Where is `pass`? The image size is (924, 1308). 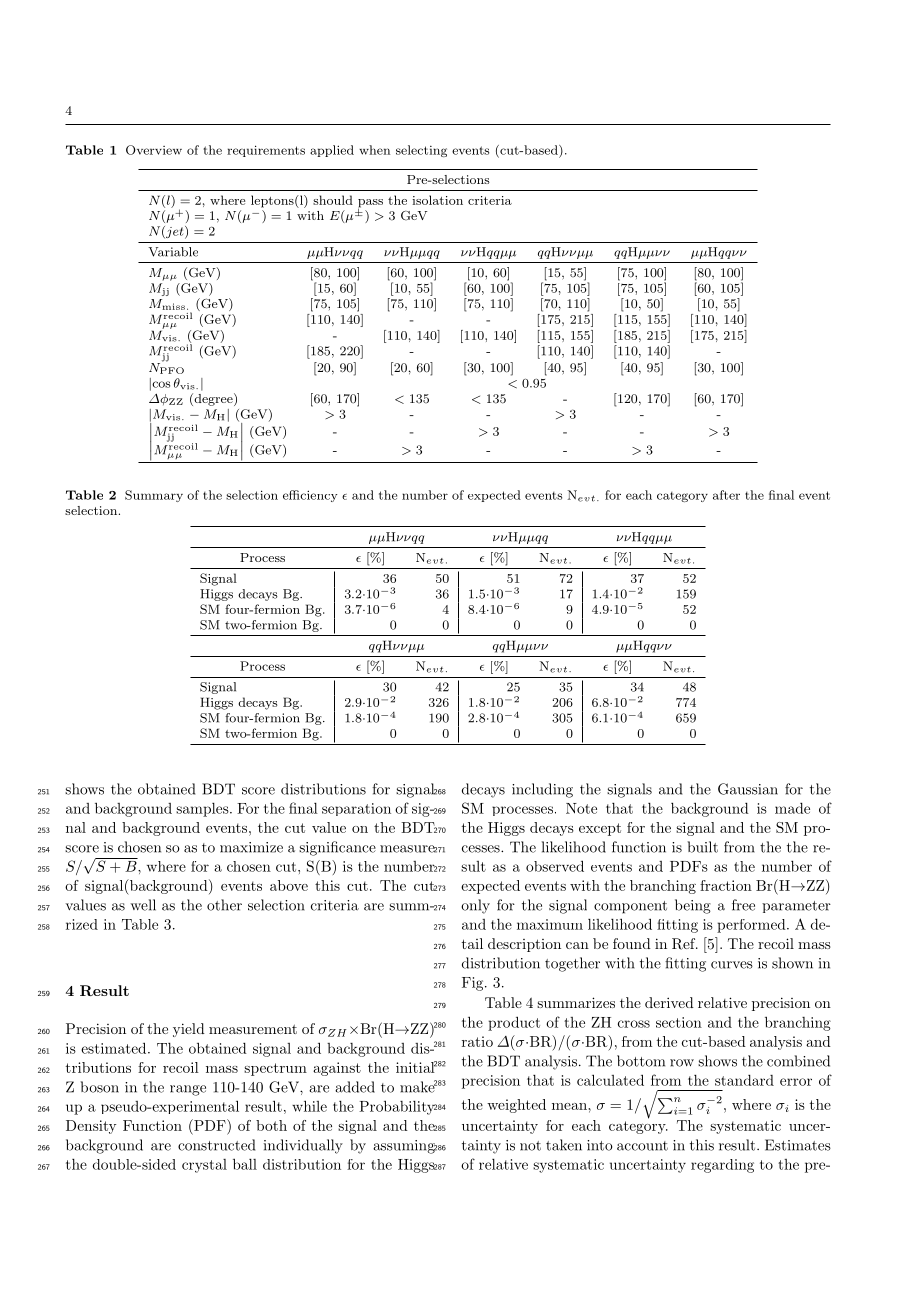
pass is located at coordinates (370, 204).
